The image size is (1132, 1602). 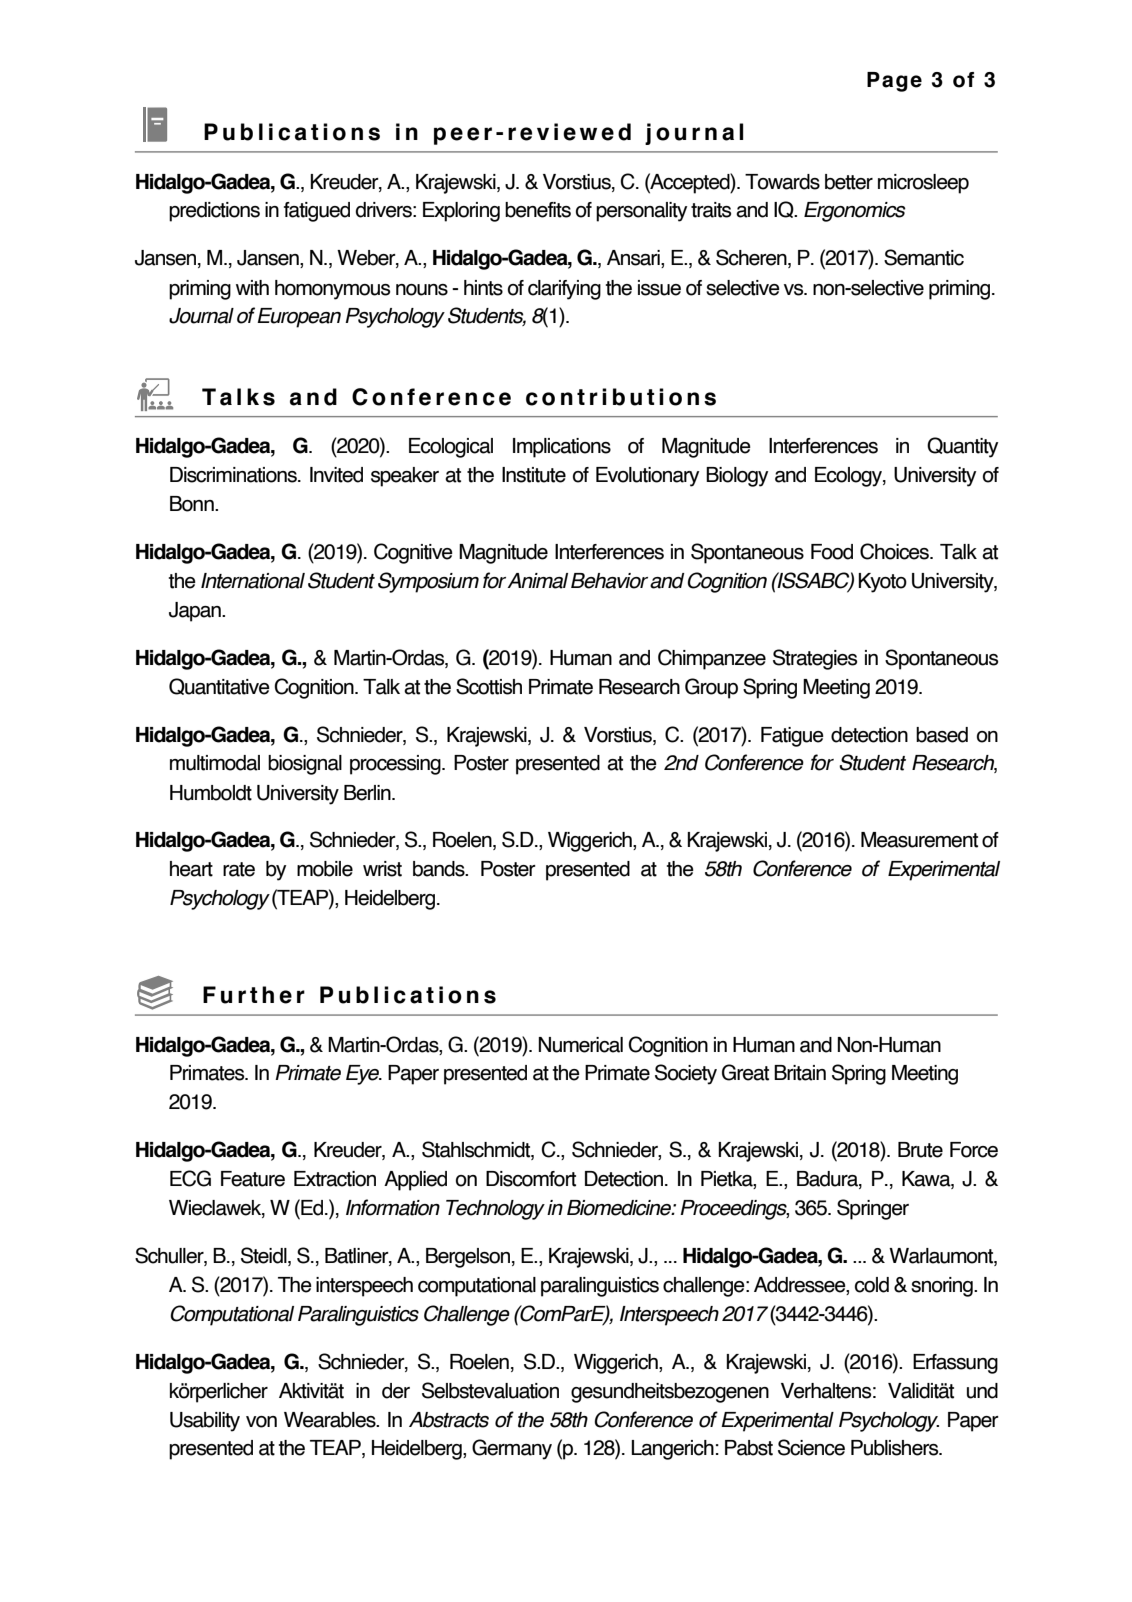 I want to click on Scottish, so click(x=489, y=686).
